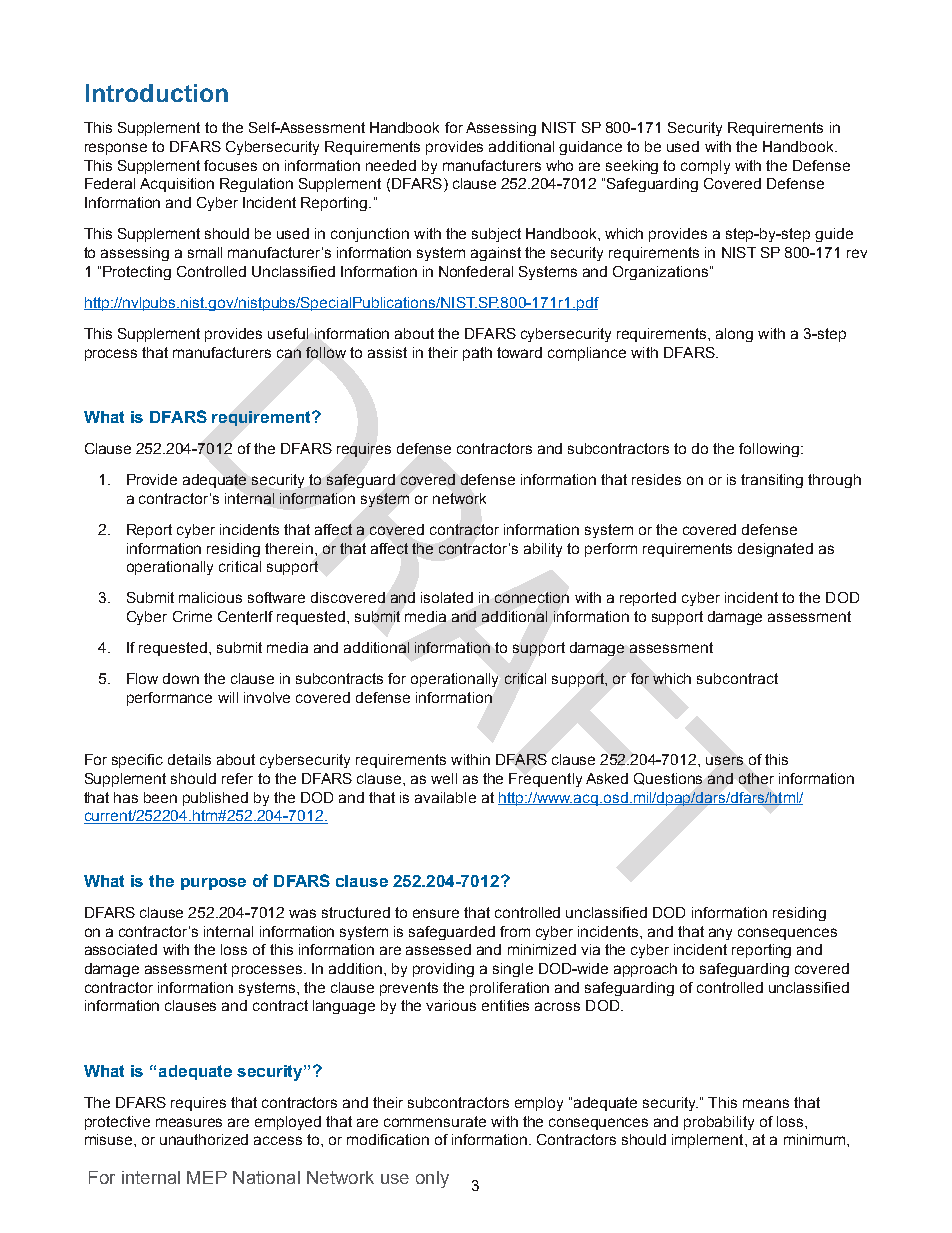 The image size is (952, 1233). What do you see at coordinates (204, 1139) in the screenshot?
I see `unauthorized` at bounding box center [204, 1139].
